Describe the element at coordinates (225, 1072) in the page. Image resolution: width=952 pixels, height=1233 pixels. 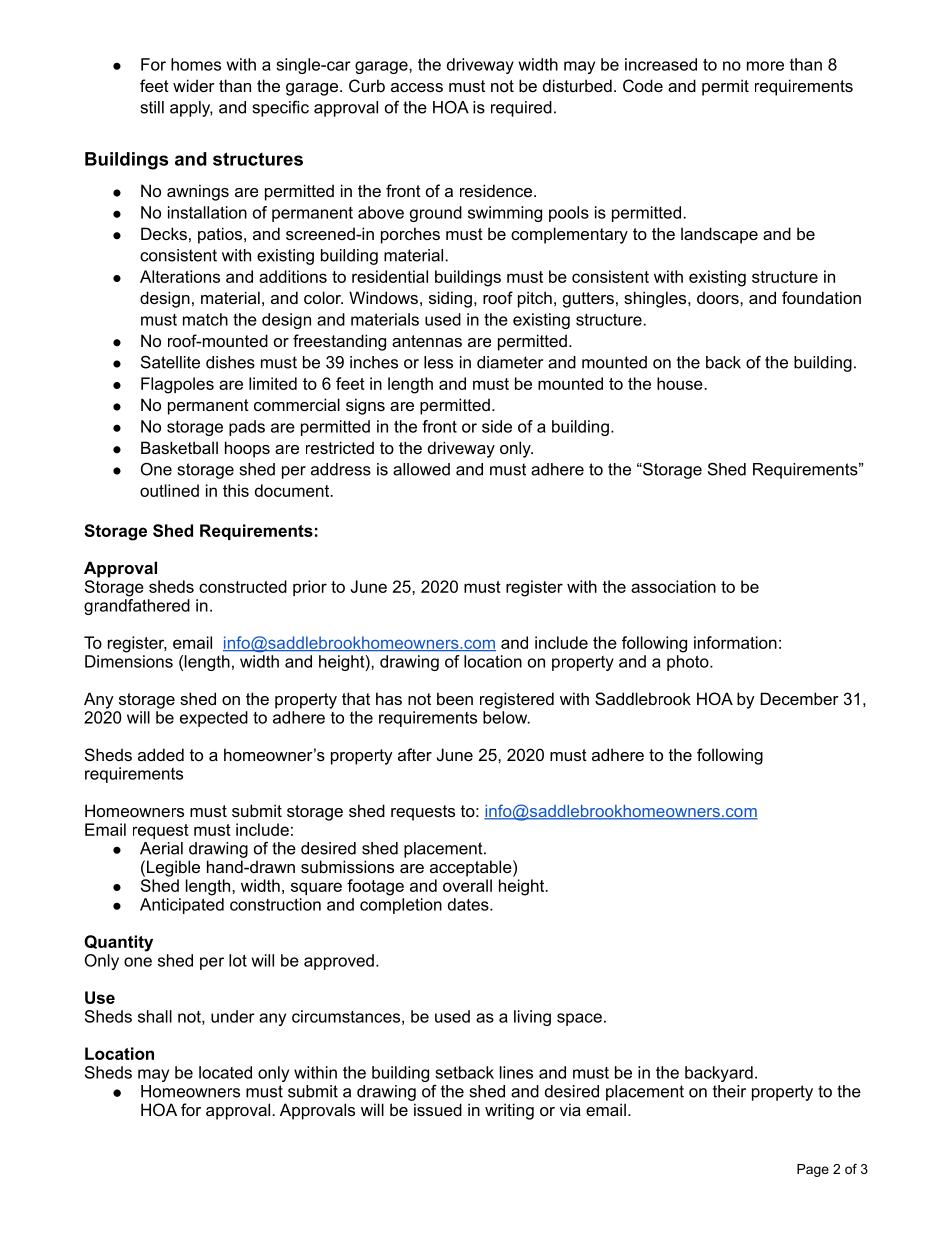
I see `located` at that location.
